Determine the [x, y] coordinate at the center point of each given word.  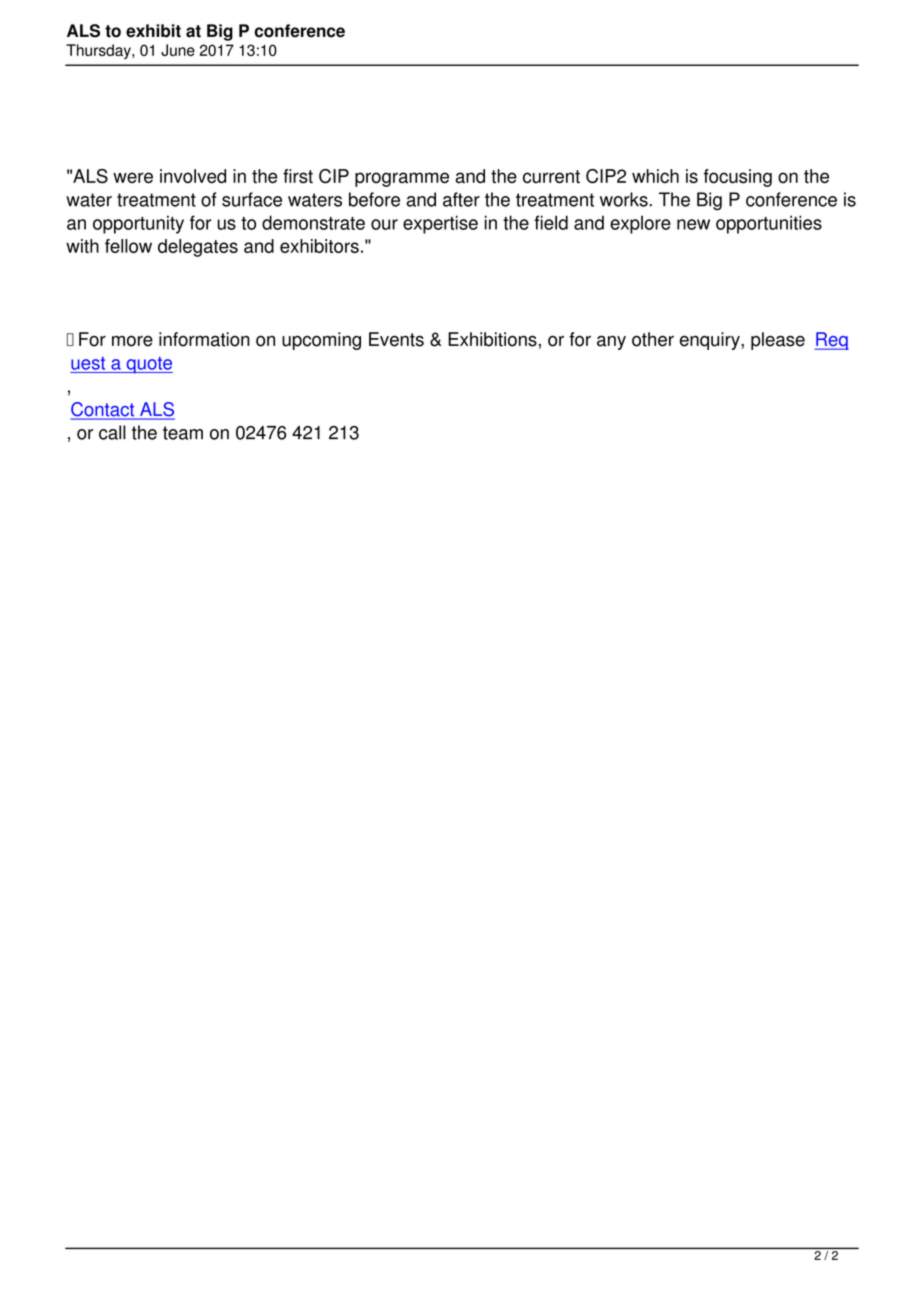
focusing [737, 178]
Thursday [99, 51]
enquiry [711, 341]
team [183, 433]
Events [396, 339]
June [178, 50]
